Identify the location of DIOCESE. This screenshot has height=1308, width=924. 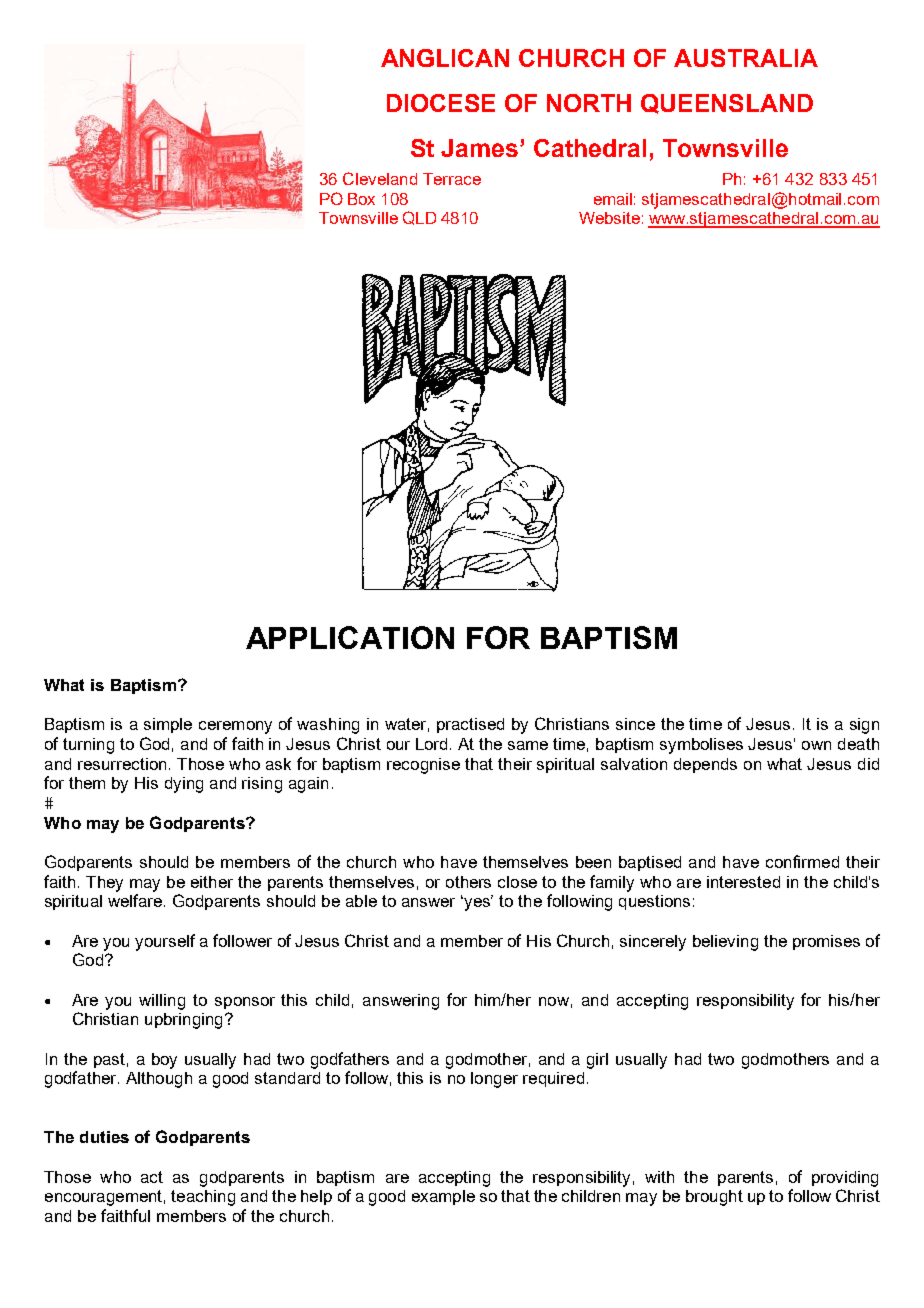
(441, 103).
